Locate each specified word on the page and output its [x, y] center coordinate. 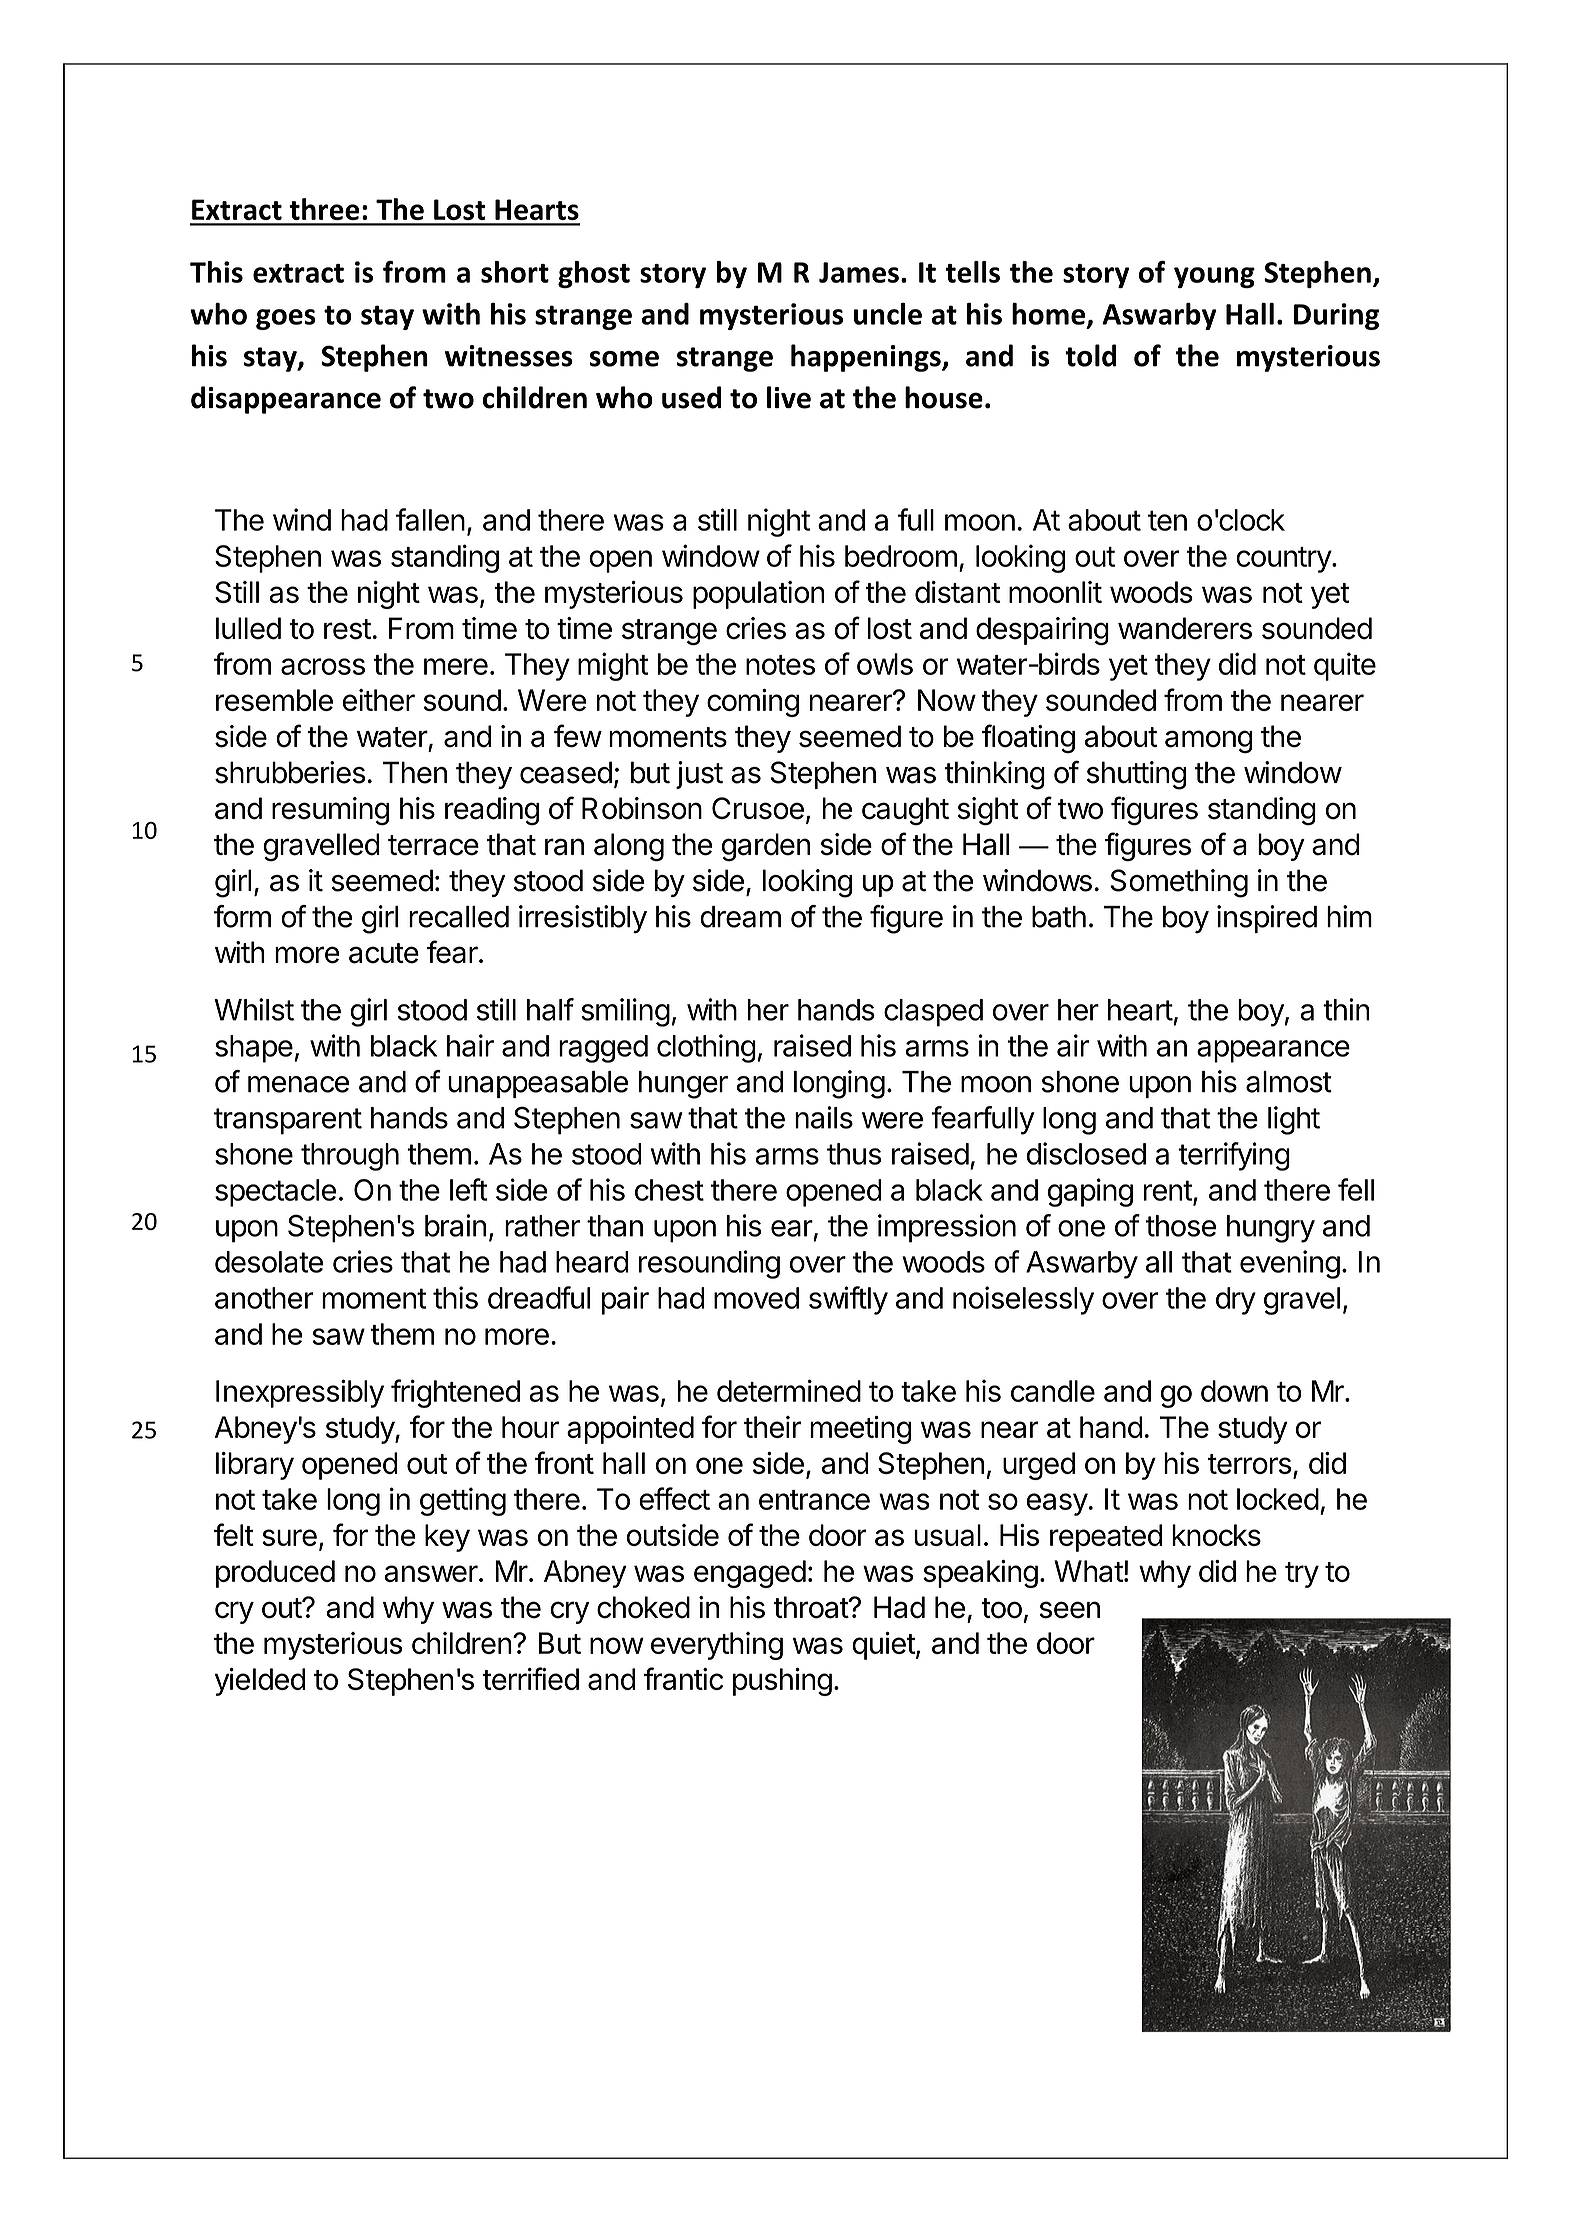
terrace [433, 845]
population [759, 595]
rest [347, 629]
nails [824, 1117]
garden [766, 847]
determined [789, 1390]
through [350, 1157]
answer [431, 1573]
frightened [455, 1393]
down [1234, 1391]
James [859, 272]
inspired [1267, 919]
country [1284, 560]
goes [286, 319]
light [1294, 1120]
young [1214, 277]
